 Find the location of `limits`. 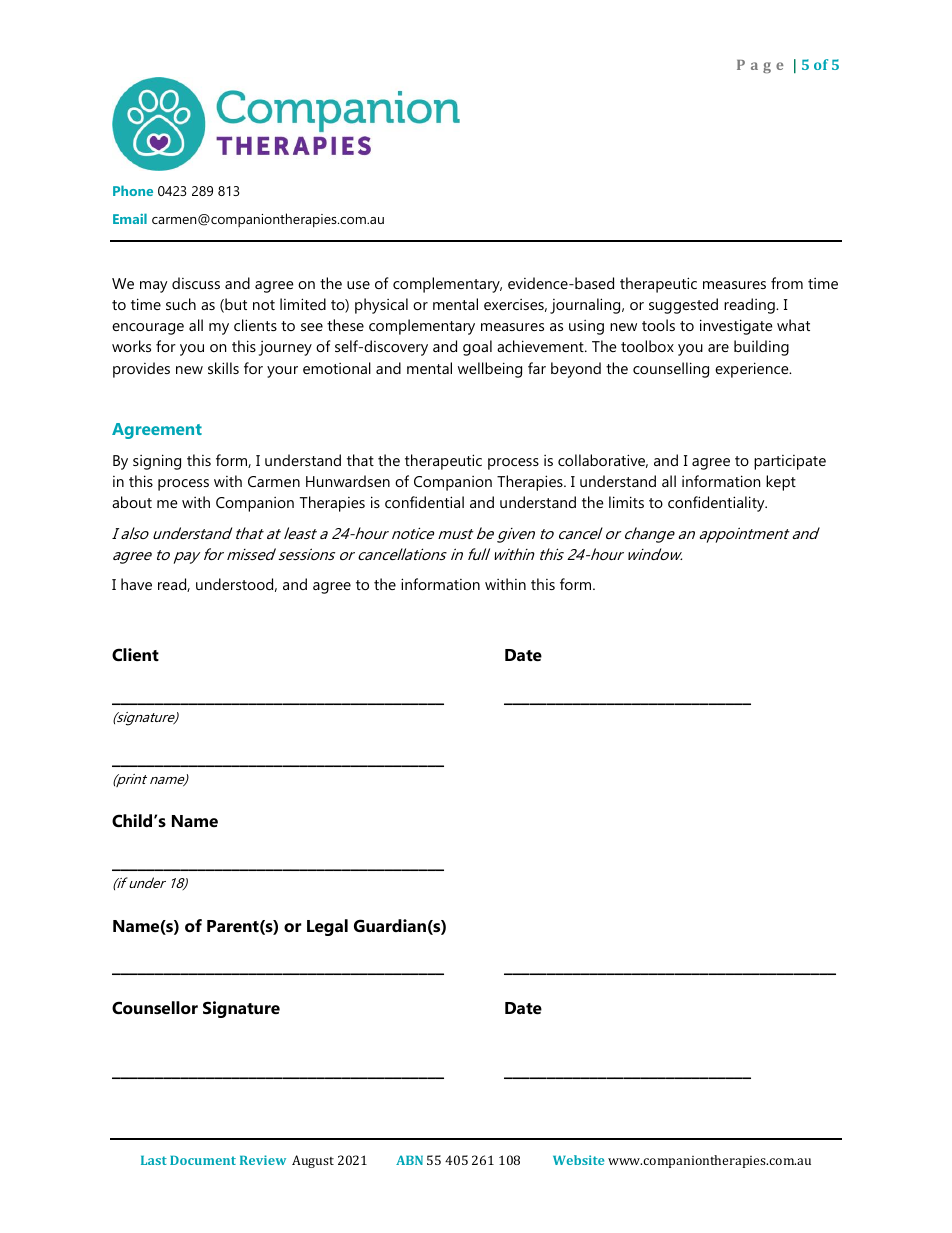

limits is located at coordinates (626, 502).
